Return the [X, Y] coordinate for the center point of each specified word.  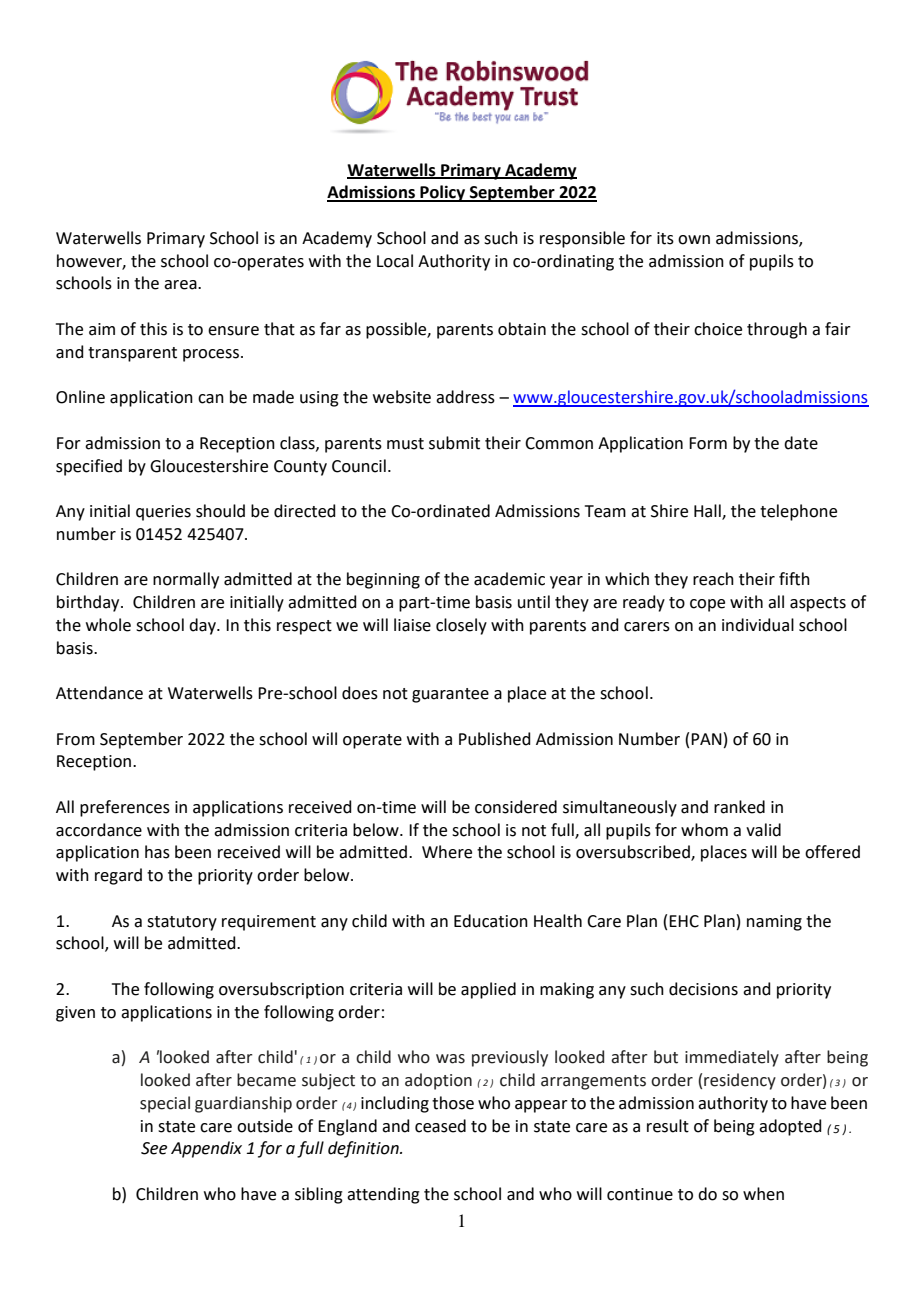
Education [491, 921]
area [181, 285]
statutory [182, 923]
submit [454, 443]
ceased [440, 1126]
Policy [443, 193]
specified [89, 467]
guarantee [450, 695]
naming [774, 923]
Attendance [99, 693]
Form [708, 443]
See [154, 1148]
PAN [706, 739]
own [694, 240]
